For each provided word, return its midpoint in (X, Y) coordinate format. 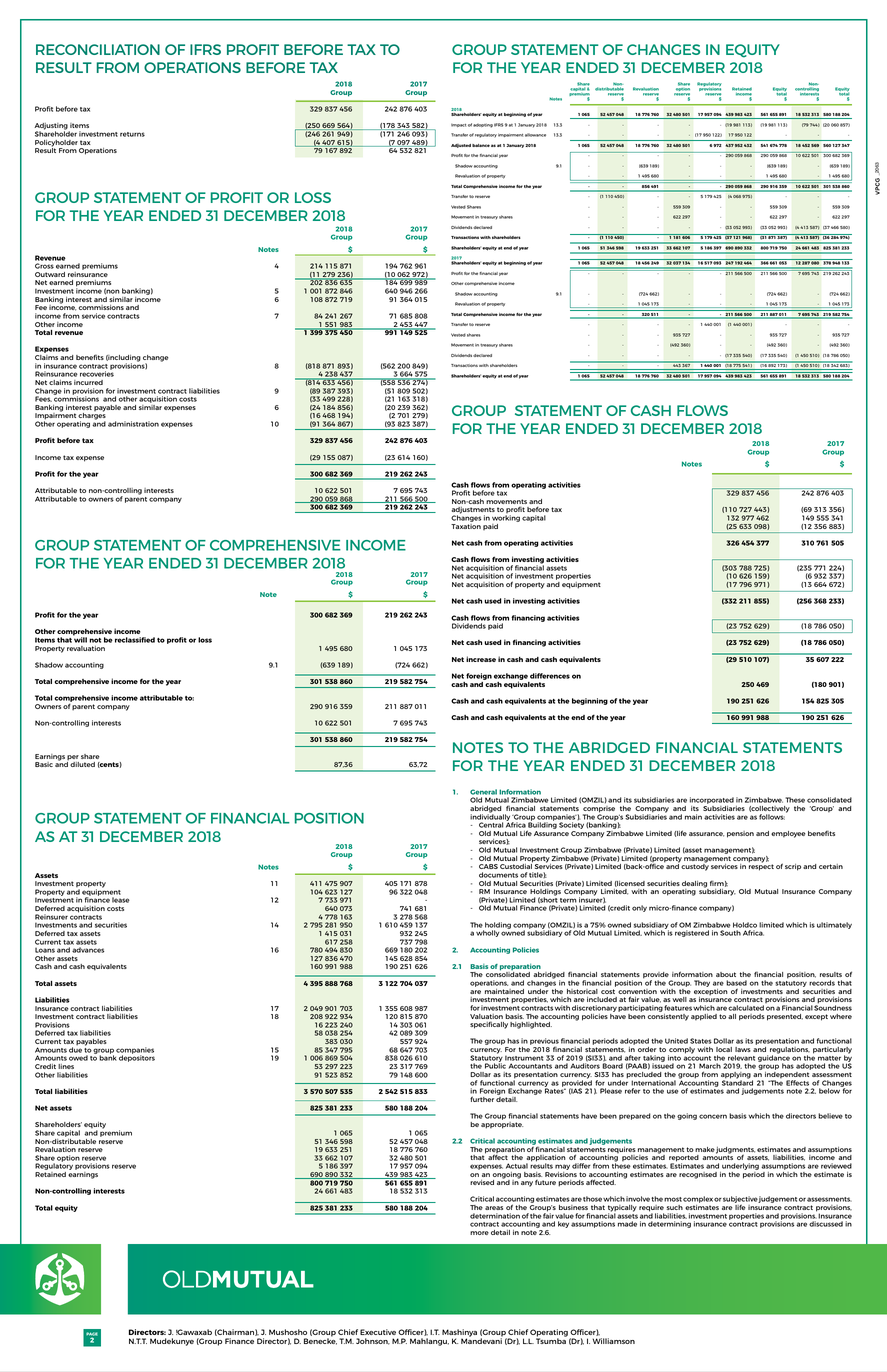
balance (481, 145)
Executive (378, 1332)
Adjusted (461, 146)
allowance (535, 135)
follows (772, 817)
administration (133, 424)
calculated (746, 1008)
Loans (45, 950)
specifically (489, 1025)
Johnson (373, 1341)
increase (481, 659)
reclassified (135, 640)
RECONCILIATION (98, 49)
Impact (458, 125)
